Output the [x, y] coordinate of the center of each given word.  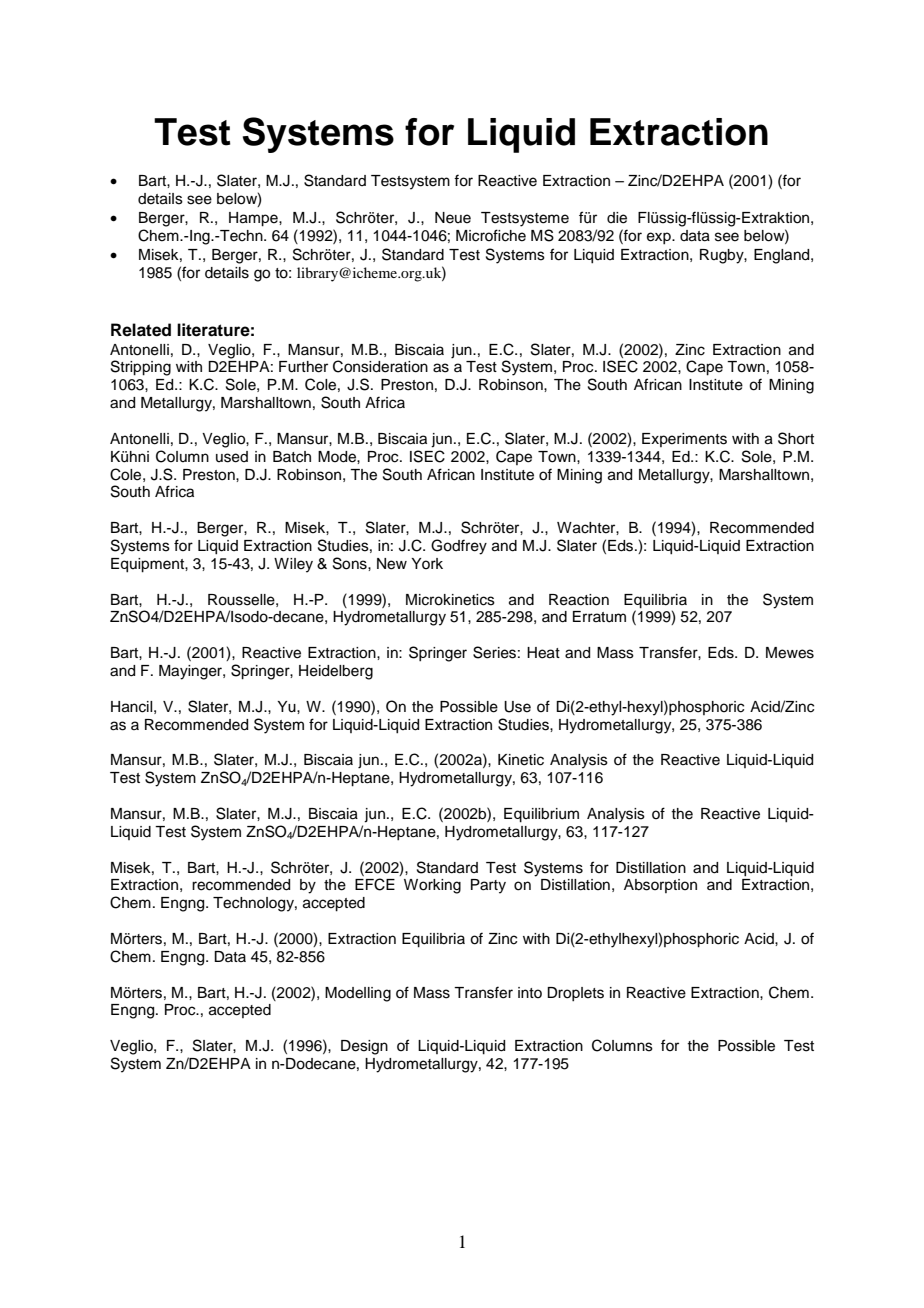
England [783, 256]
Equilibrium [541, 815]
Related [141, 330]
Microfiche [491, 235]
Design [364, 1047]
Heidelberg [336, 672]
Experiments [684, 440]
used [232, 457]
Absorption [660, 886]
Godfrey [459, 547]
